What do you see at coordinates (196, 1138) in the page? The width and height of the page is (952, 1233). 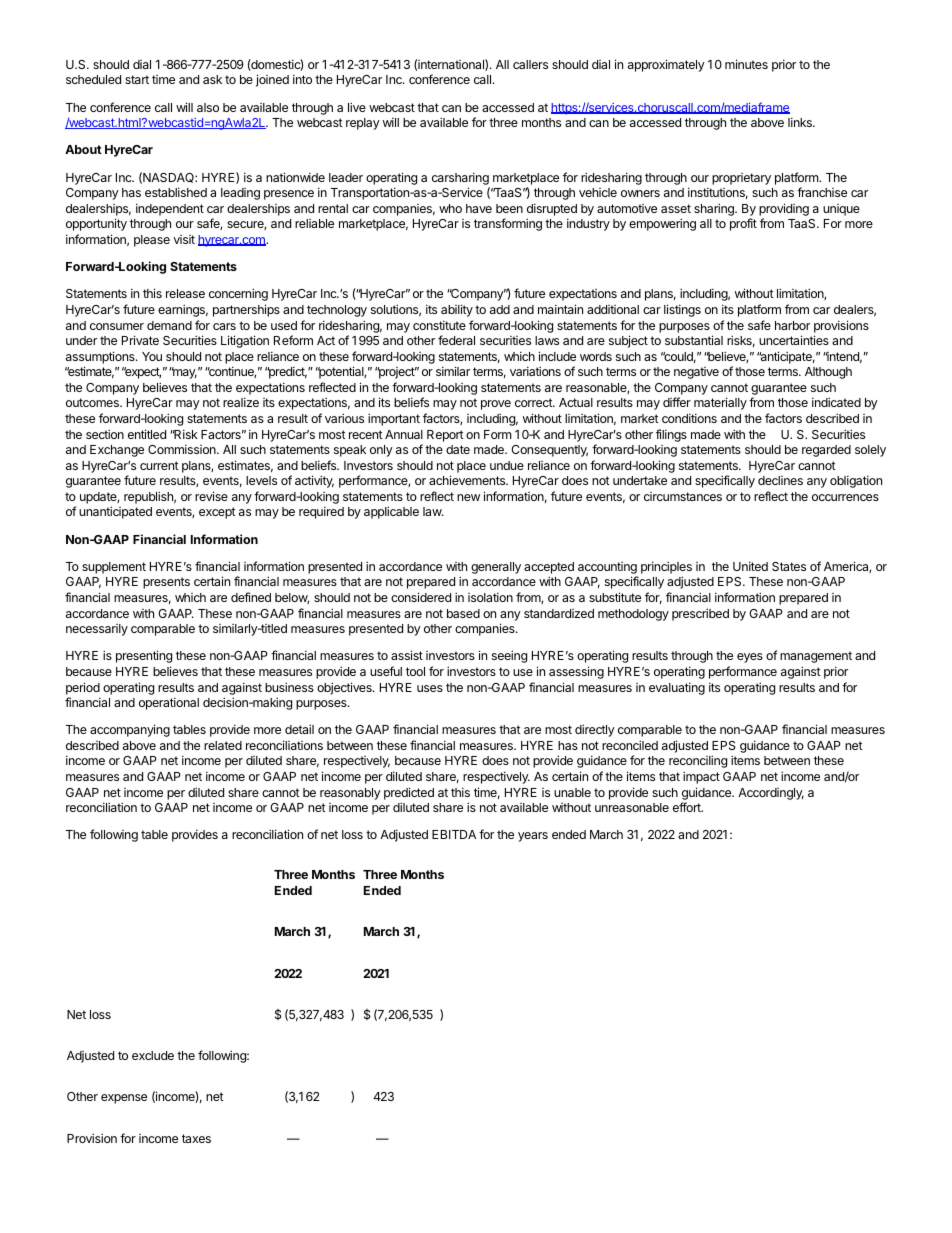 I see `taxes` at bounding box center [196, 1138].
